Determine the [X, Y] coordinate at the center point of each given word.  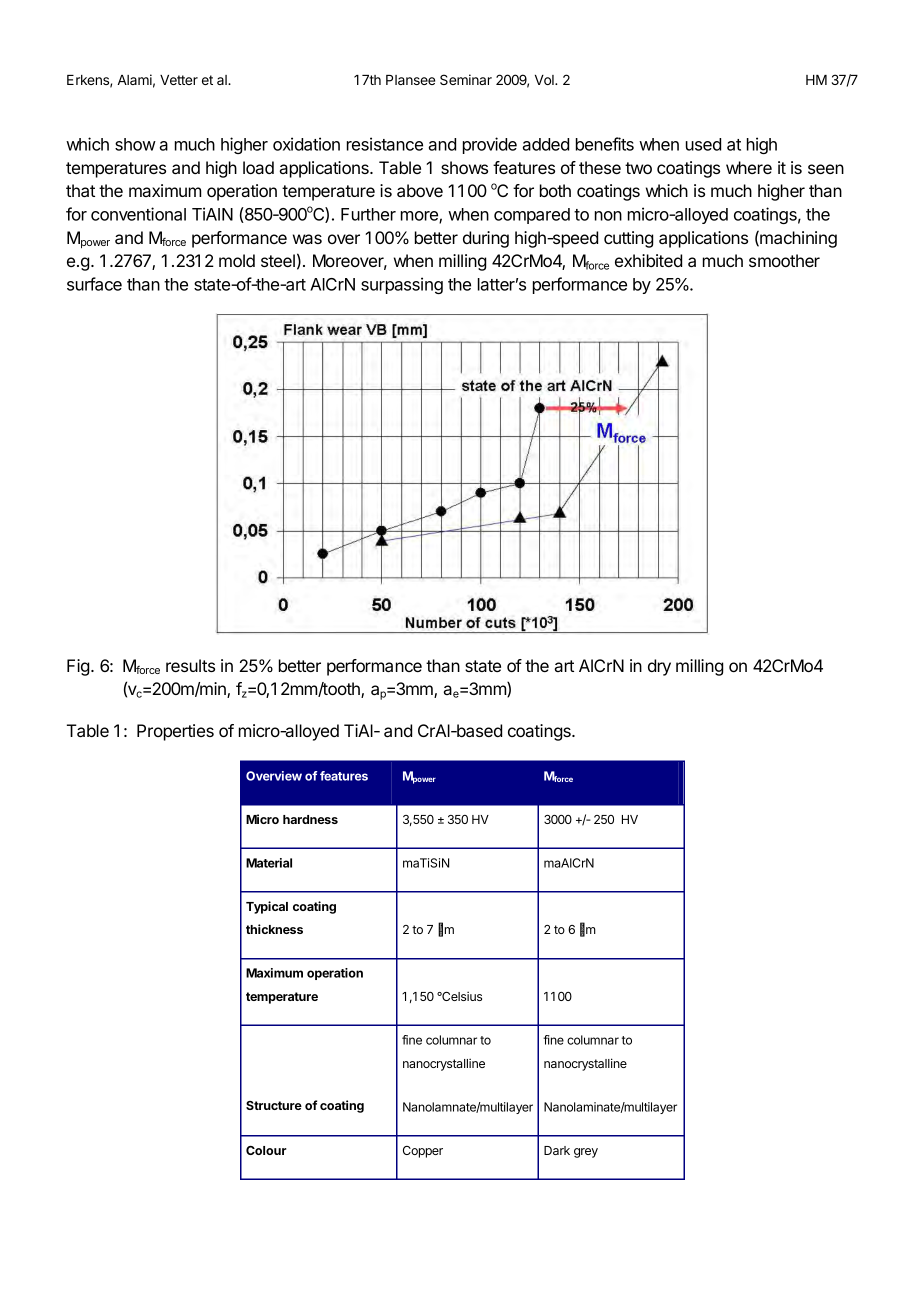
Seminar [466, 79]
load [258, 167]
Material [269, 863]
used [703, 144]
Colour [266, 1150]
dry [659, 667]
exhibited [648, 260]
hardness [310, 819]
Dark [557, 1150]
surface [94, 284]
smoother [784, 260]
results [190, 665]
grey [586, 1153]
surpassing [402, 285]
